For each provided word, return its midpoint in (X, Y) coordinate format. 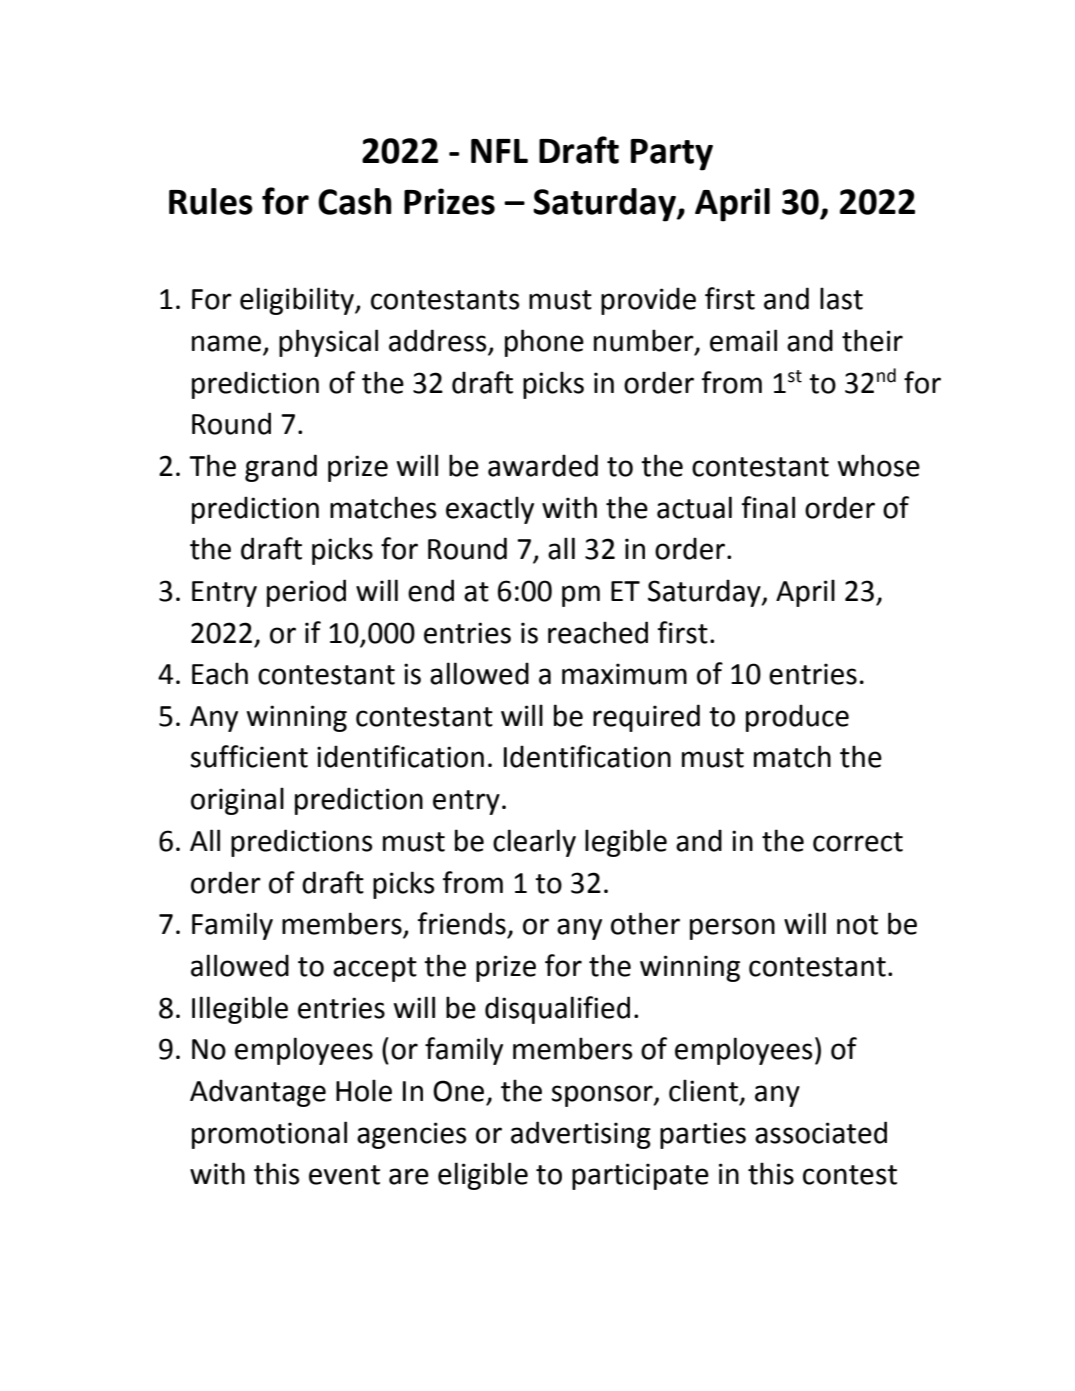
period (306, 593)
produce (797, 718)
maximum (624, 674)
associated (821, 1132)
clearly (534, 843)
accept (375, 969)
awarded (543, 465)
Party (672, 155)
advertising (581, 1135)
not (857, 925)
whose (879, 465)
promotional (269, 1135)
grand (281, 468)
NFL (499, 151)
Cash (355, 201)
